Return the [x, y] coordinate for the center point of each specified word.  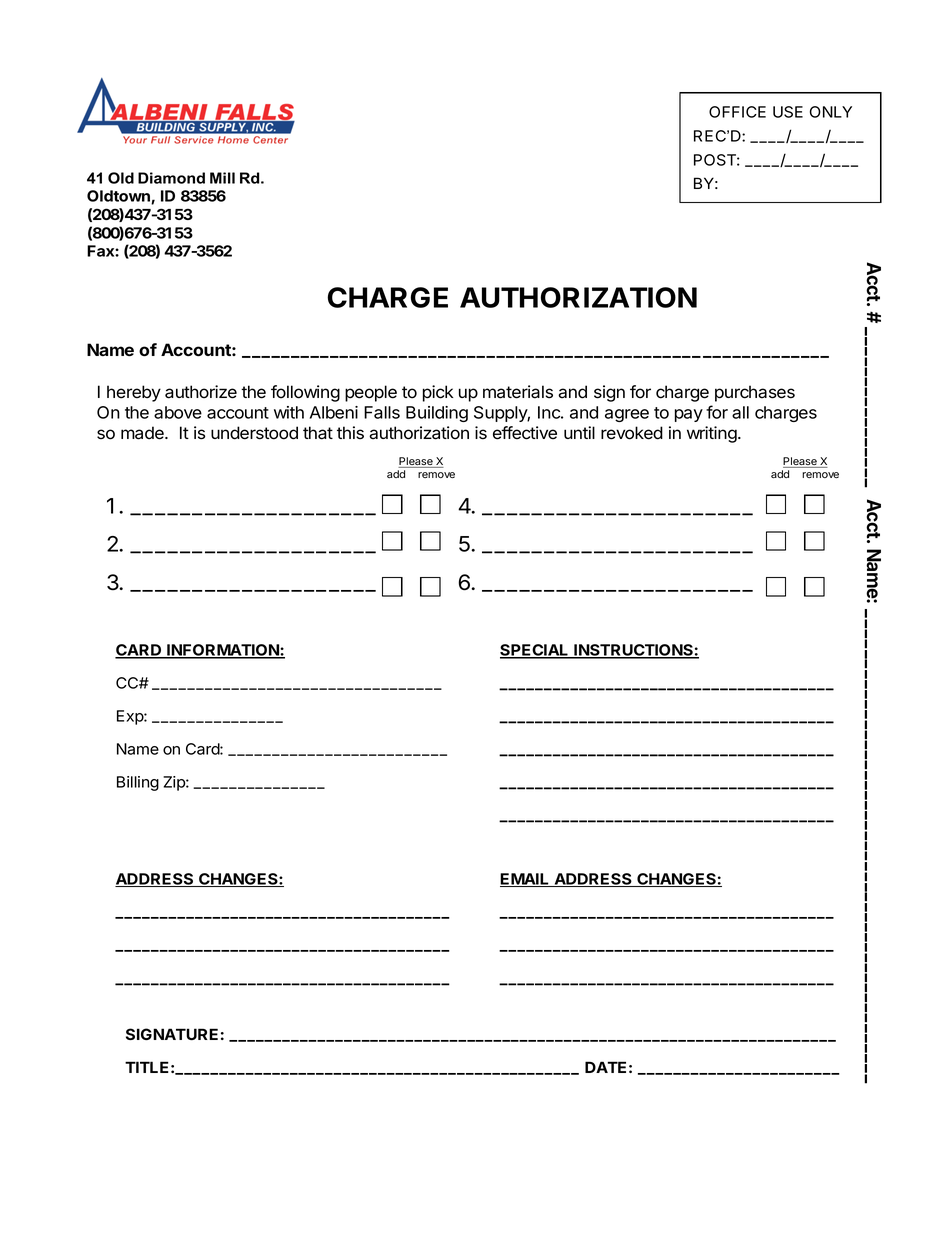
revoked [632, 433]
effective [525, 433]
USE [788, 112]
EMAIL [526, 880]
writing [713, 434]
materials [518, 392]
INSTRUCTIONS [633, 651]
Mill [222, 178]
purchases [755, 393]
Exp [131, 717]
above [178, 412]
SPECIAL [535, 651]
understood [254, 433]
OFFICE [737, 112]
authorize [201, 392]
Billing [138, 783]
